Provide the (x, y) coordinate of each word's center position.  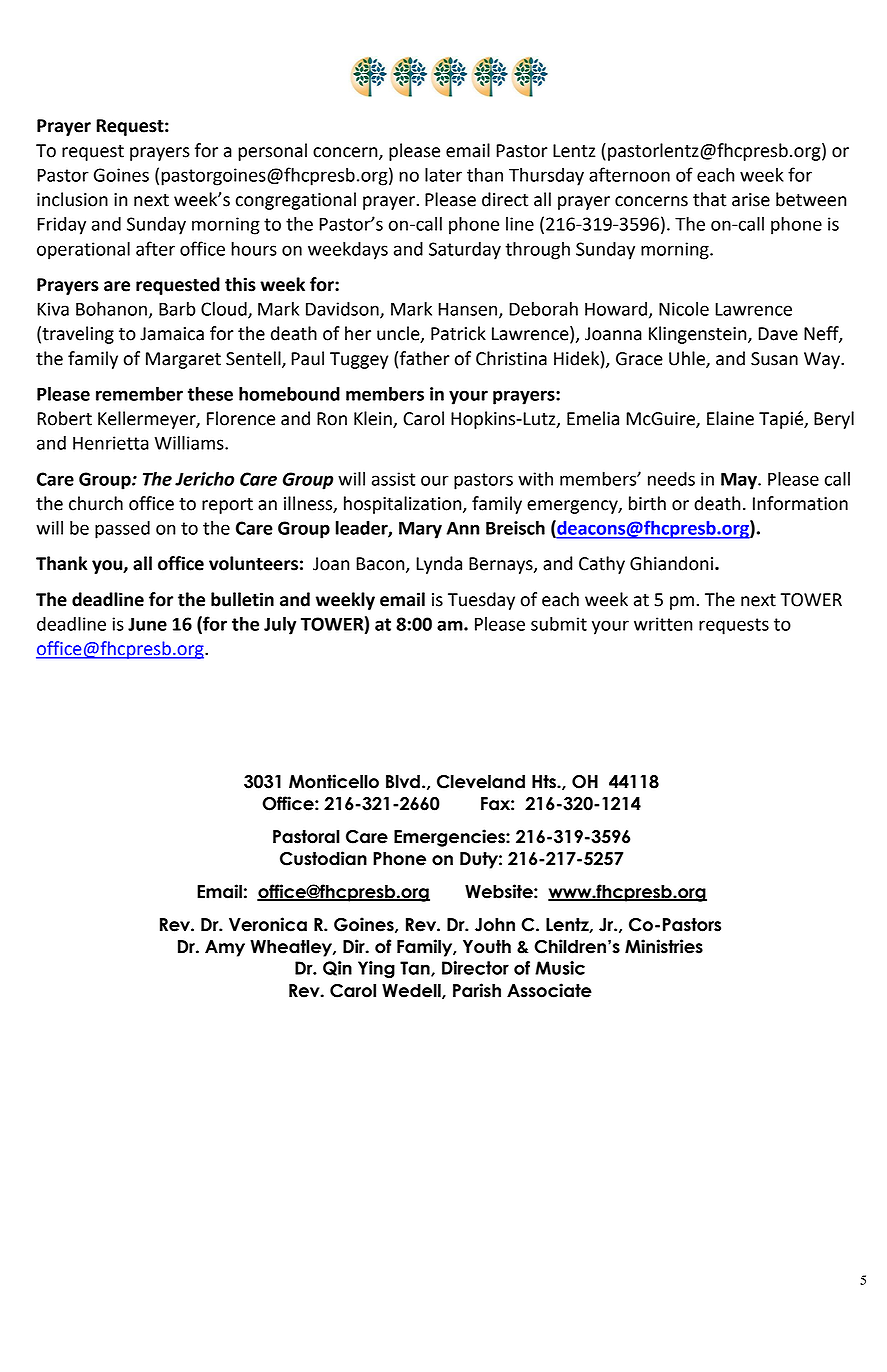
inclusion (72, 199)
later (443, 175)
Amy (225, 948)
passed (122, 530)
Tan (416, 969)
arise (751, 200)
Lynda (439, 565)
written (663, 624)
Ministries (664, 946)
